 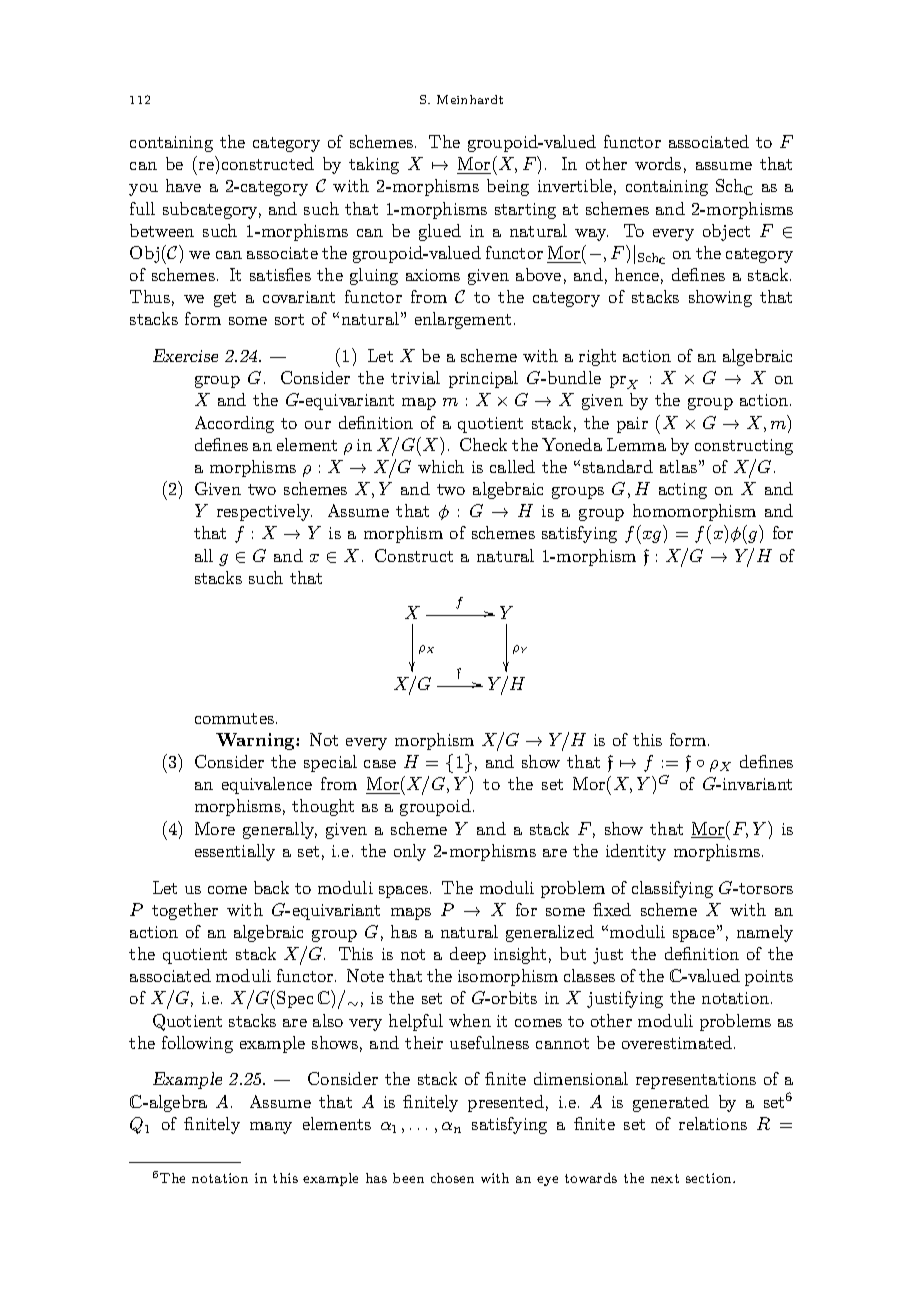 What do you see at coordinates (636, 852) in the screenshot?
I see `identity` at bounding box center [636, 852].
